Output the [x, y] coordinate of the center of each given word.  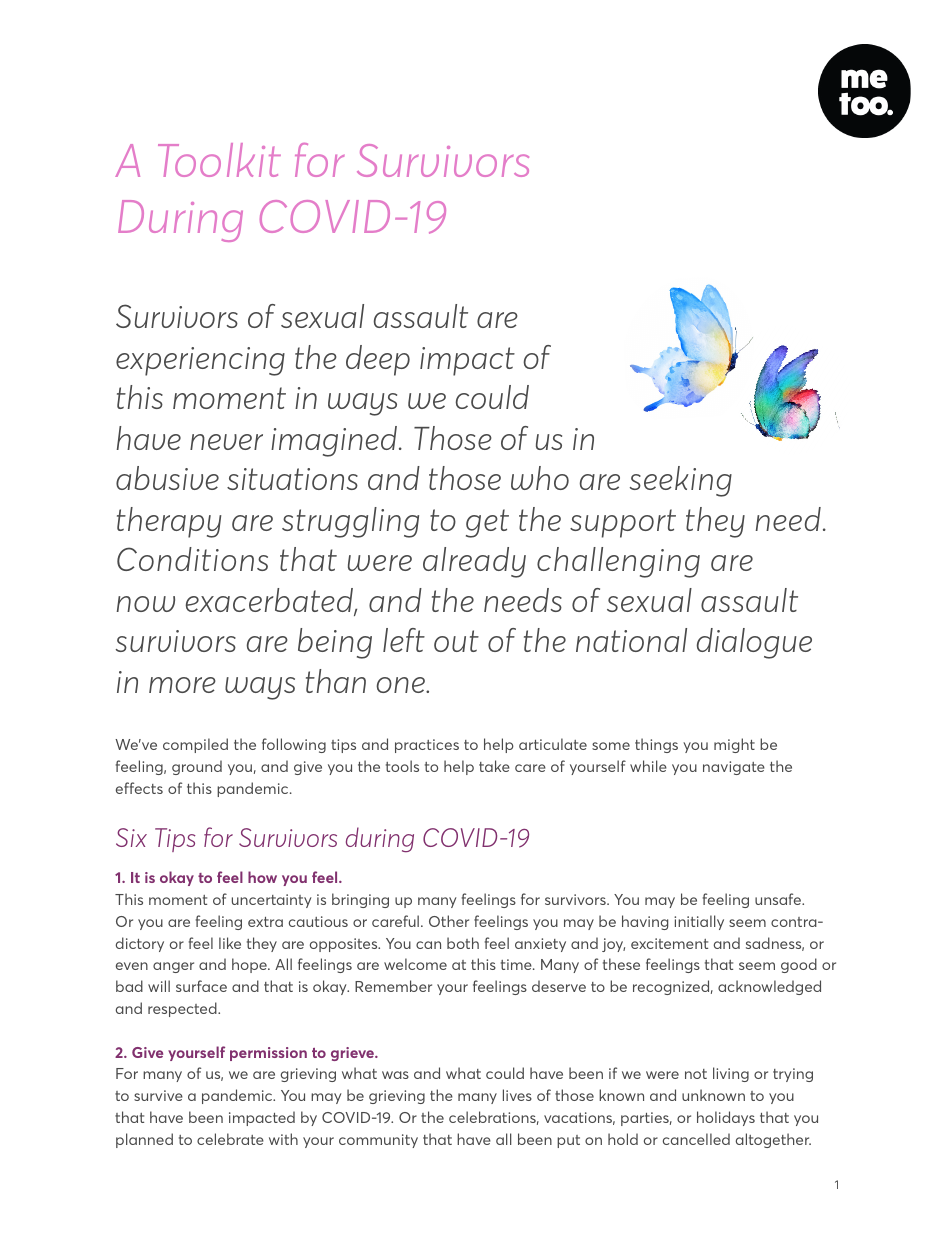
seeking [681, 481]
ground [197, 767]
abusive [167, 478]
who [540, 478]
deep [378, 360]
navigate [734, 768]
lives [517, 1095]
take [494, 766]
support [623, 523]
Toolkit [219, 160]
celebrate [230, 1139]
